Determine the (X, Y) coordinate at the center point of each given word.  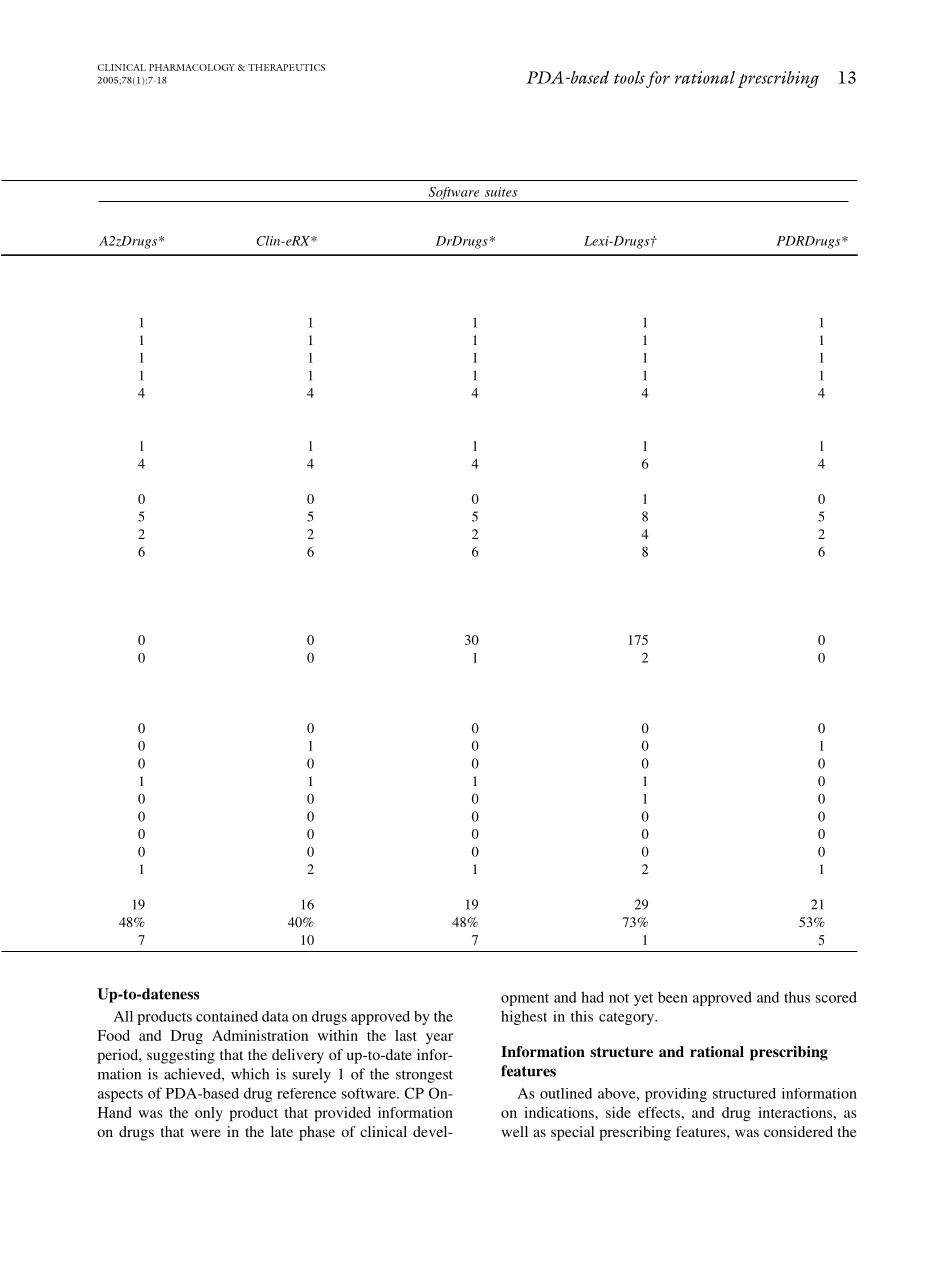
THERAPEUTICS (286, 67)
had (592, 997)
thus (797, 997)
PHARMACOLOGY (192, 67)
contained (227, 1016)
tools (629, 77)
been (673, 997)
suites (501, 192)
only (209, 1114)
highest (524, 1017)
